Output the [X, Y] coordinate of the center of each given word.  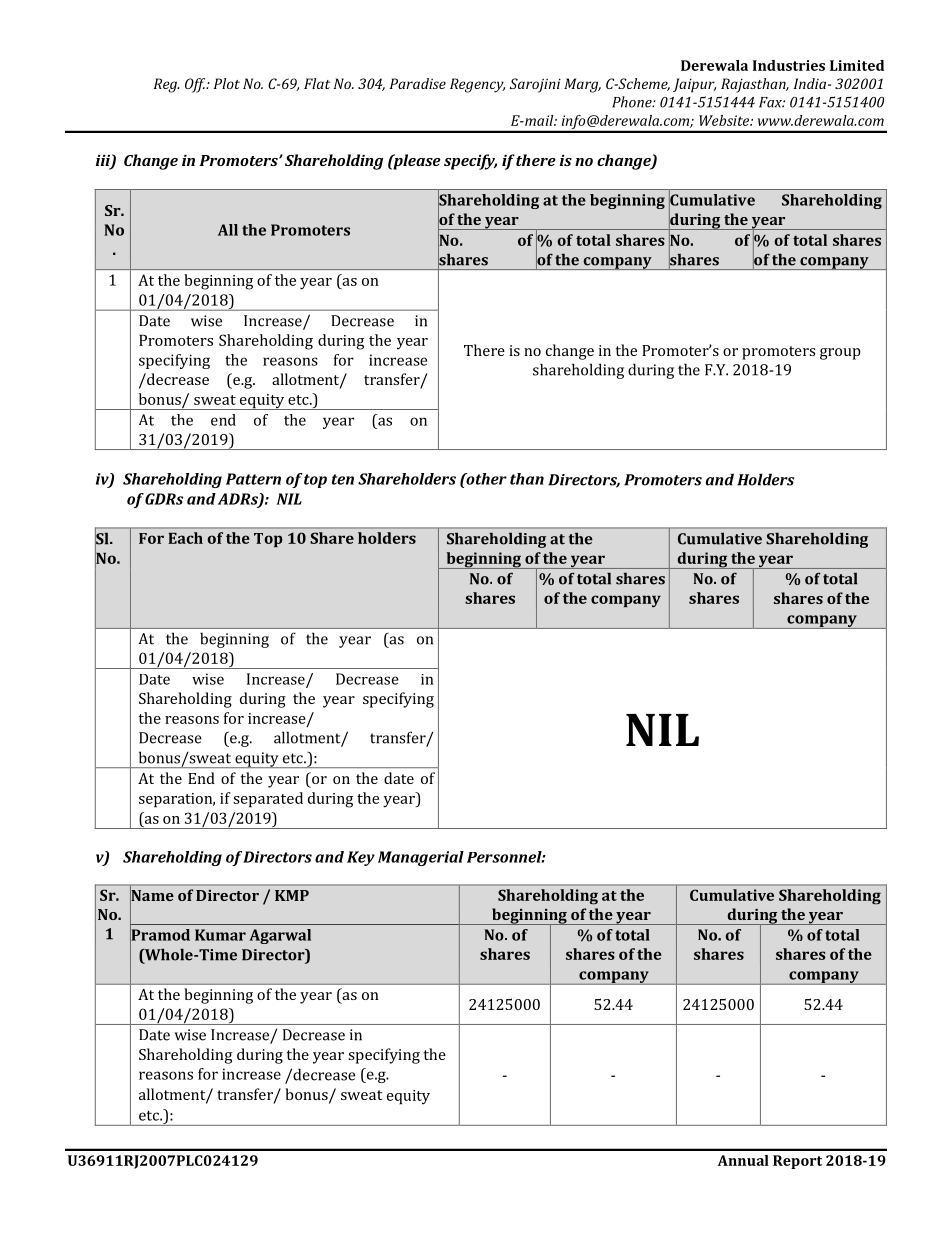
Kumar [220, 935]
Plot [227, 83]
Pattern [253, 479]
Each [185, 538]
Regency [477, 85]
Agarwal [280, 936]
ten [343, 479]
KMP [292, 895]
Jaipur [694, 85]
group [840, 354]
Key [361, 858]
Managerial [421, 858]
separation [177, 800]
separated [268, 800]
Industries [789, 65]
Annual [743, 1160]
